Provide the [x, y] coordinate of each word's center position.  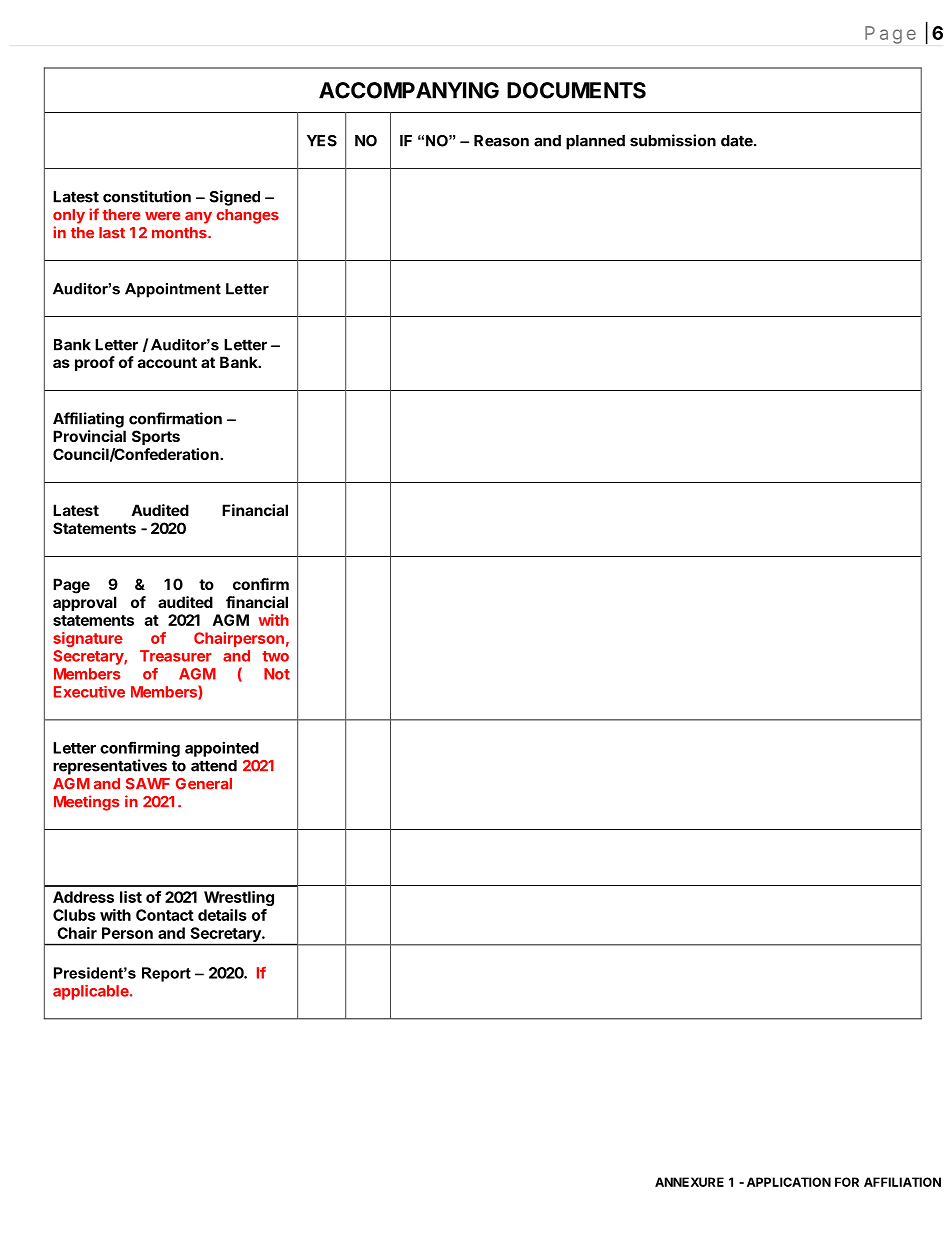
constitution [147, 196]
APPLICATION [789, 1182]
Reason [501, 141]
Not [277, 674]
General [204, 784]
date [738, 141]
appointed [222, 749]
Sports [156, 437]
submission [673, 140]
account [167, 362]
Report [166, 974]
